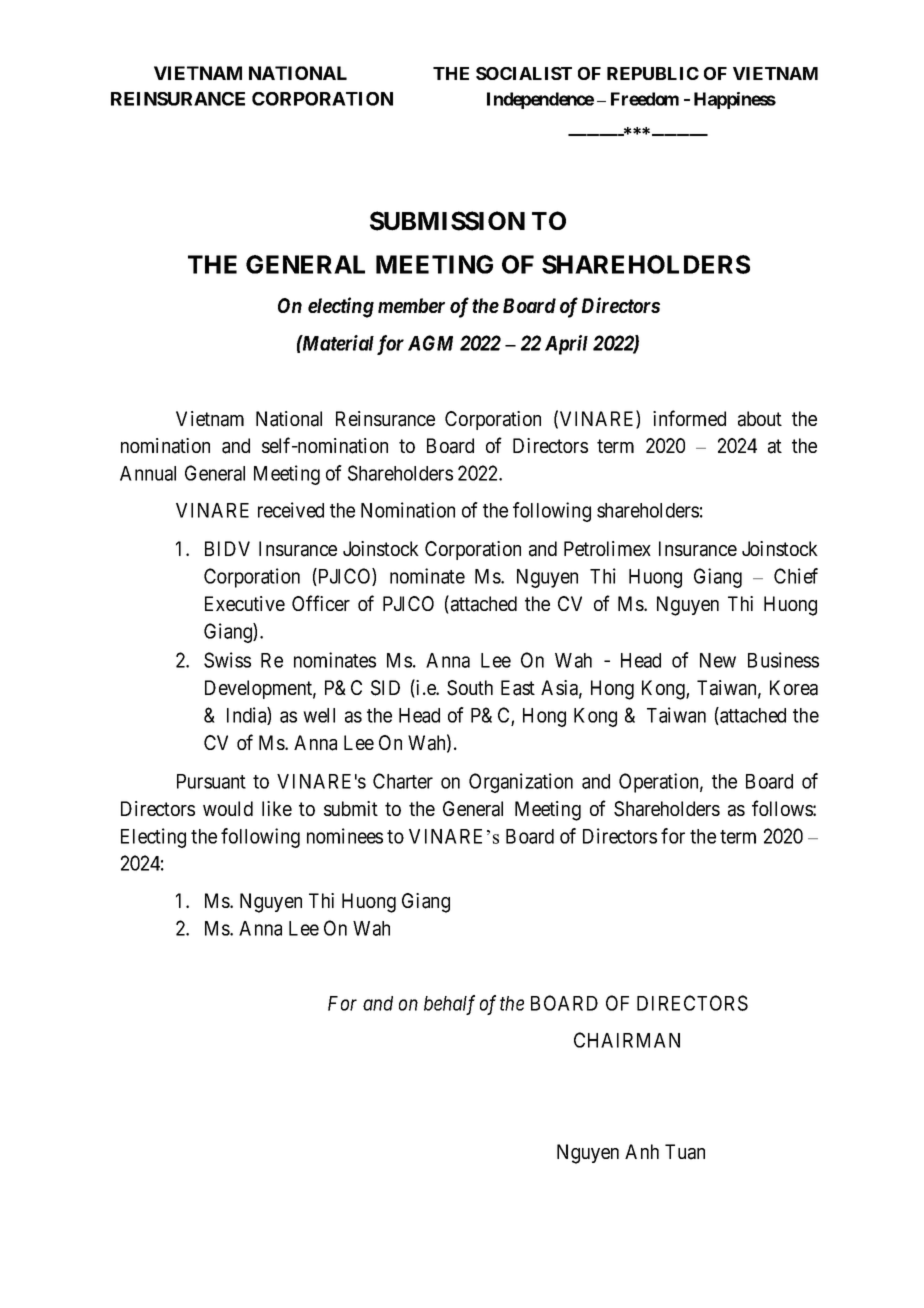 This screenshot has height=1308, width=924. What do you see at coordinates (449, 1005) in the screenshot?
I see `behalf` at bounding box center [449, 1005].
